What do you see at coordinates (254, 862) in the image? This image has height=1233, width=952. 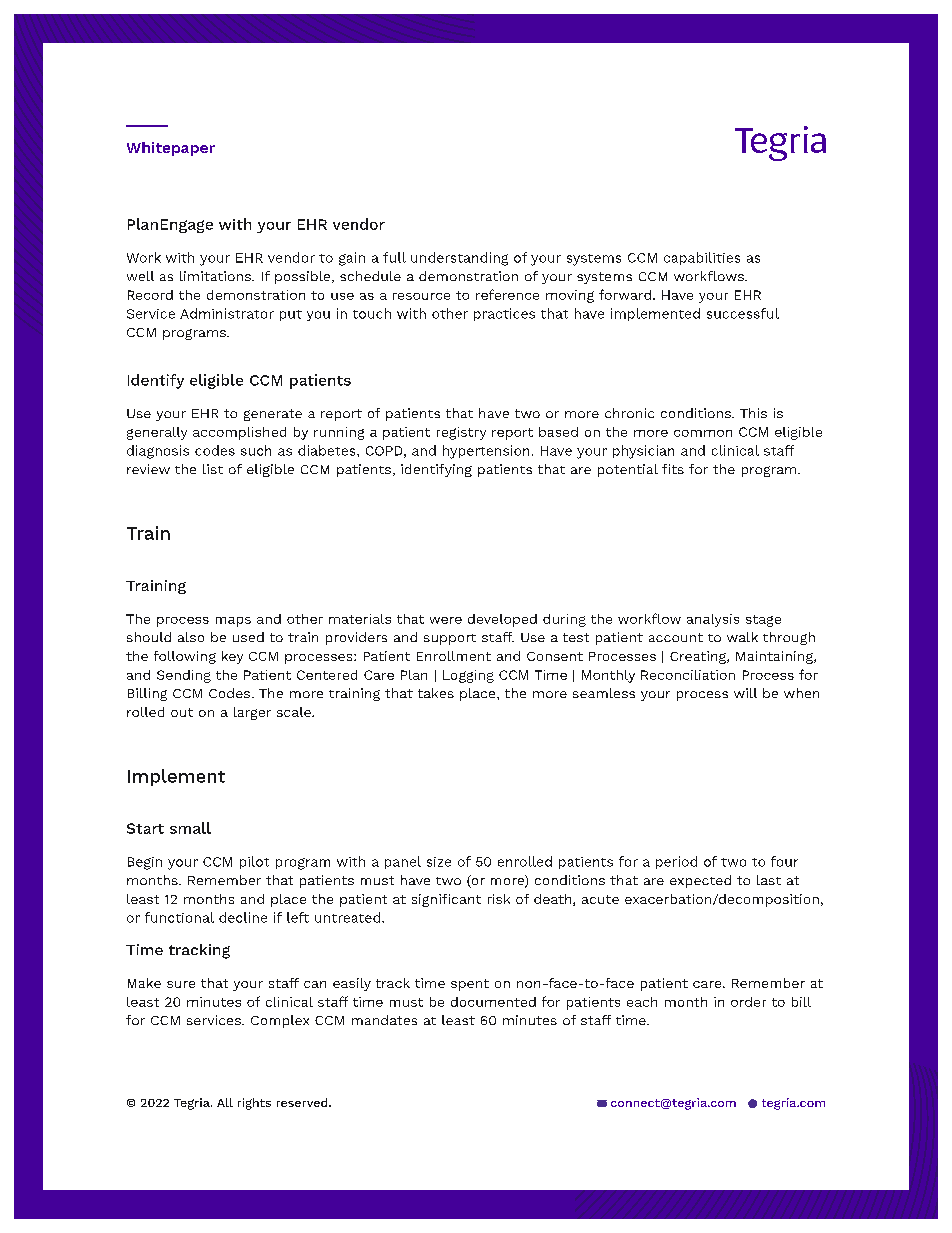 I see `pilot` at bounding box center [254, 862].
